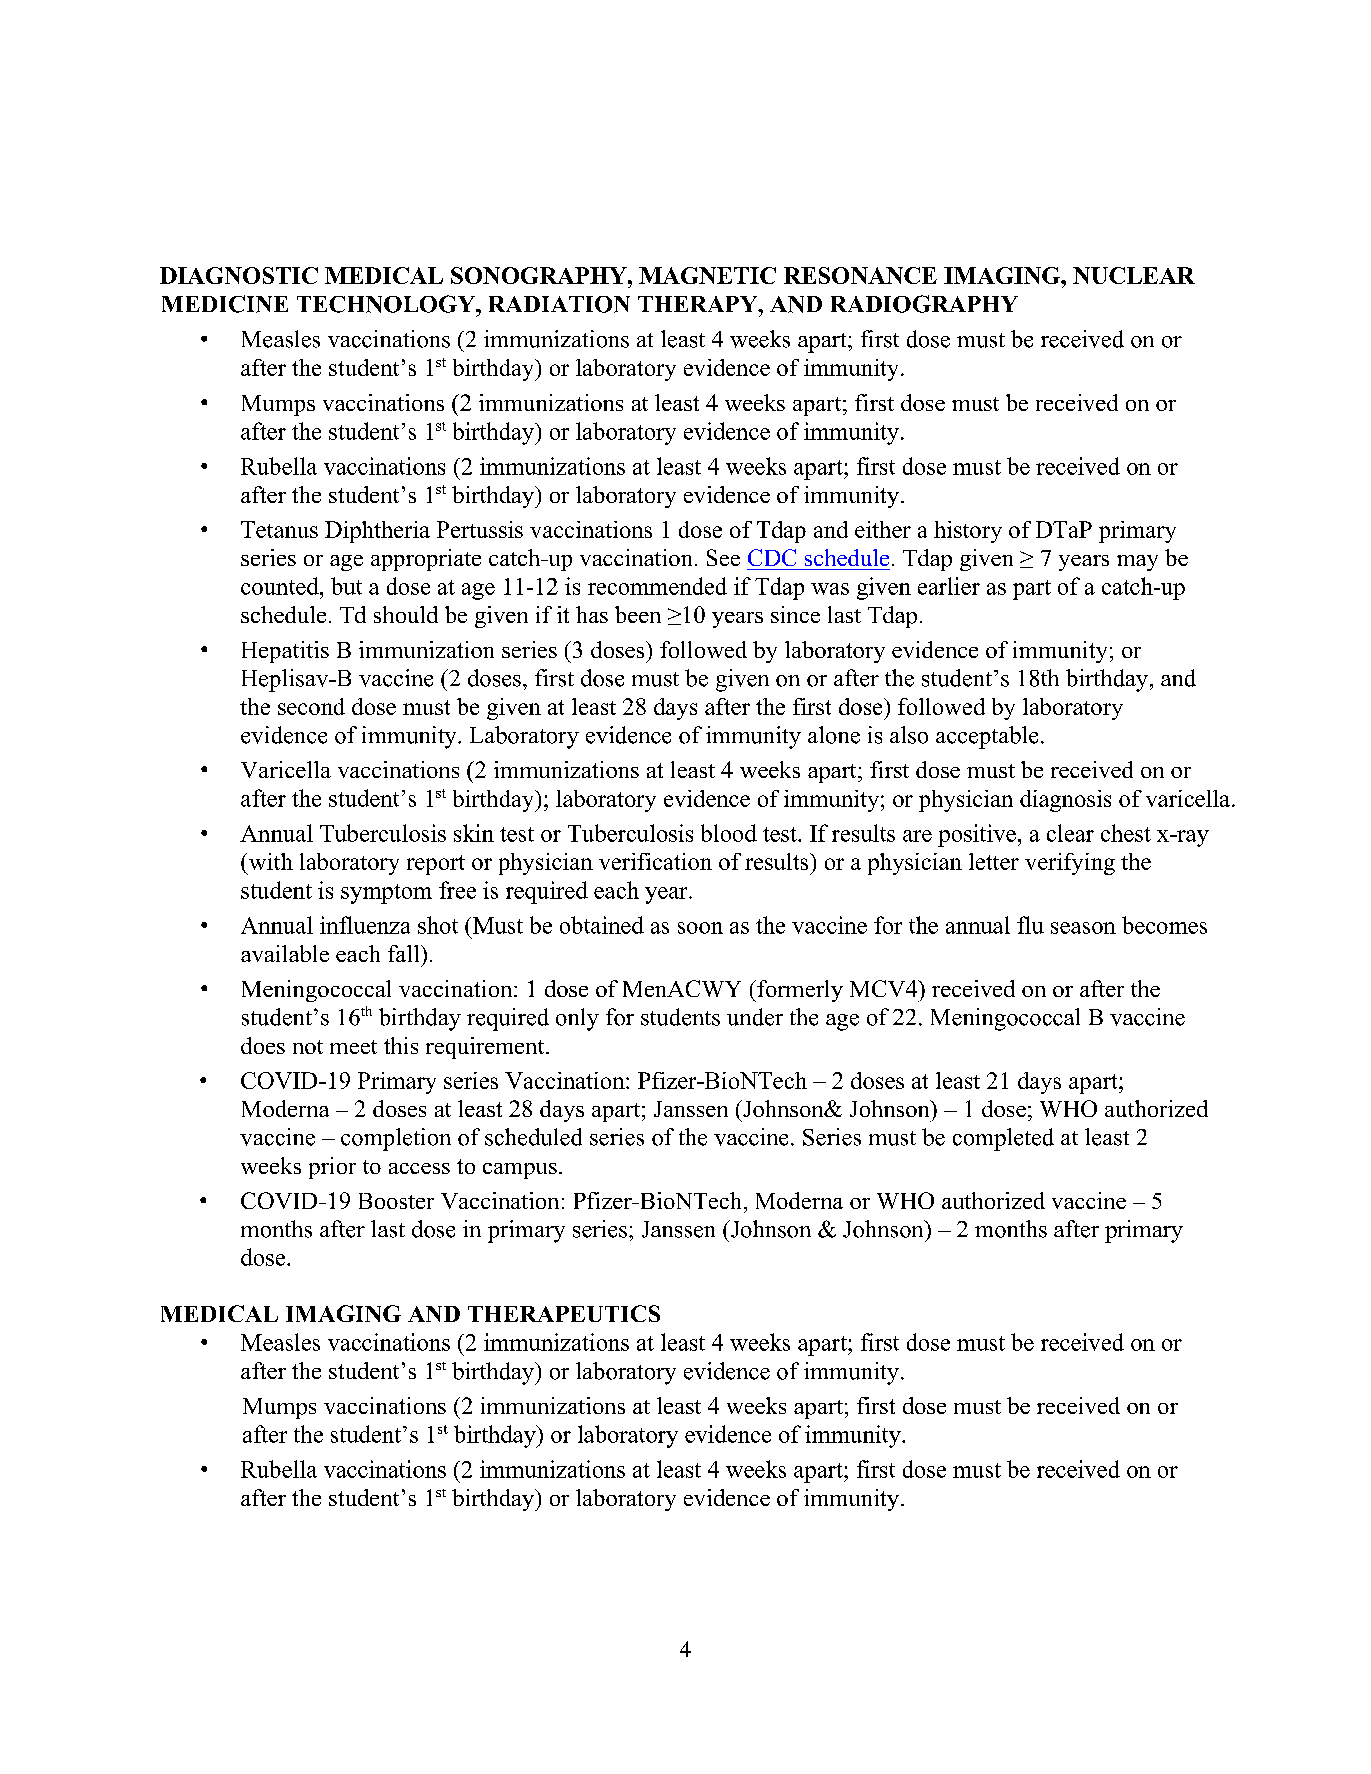  Describe the element at coordinates (387, 304) in the image. I see `TECHNOLOGY` at that location.
